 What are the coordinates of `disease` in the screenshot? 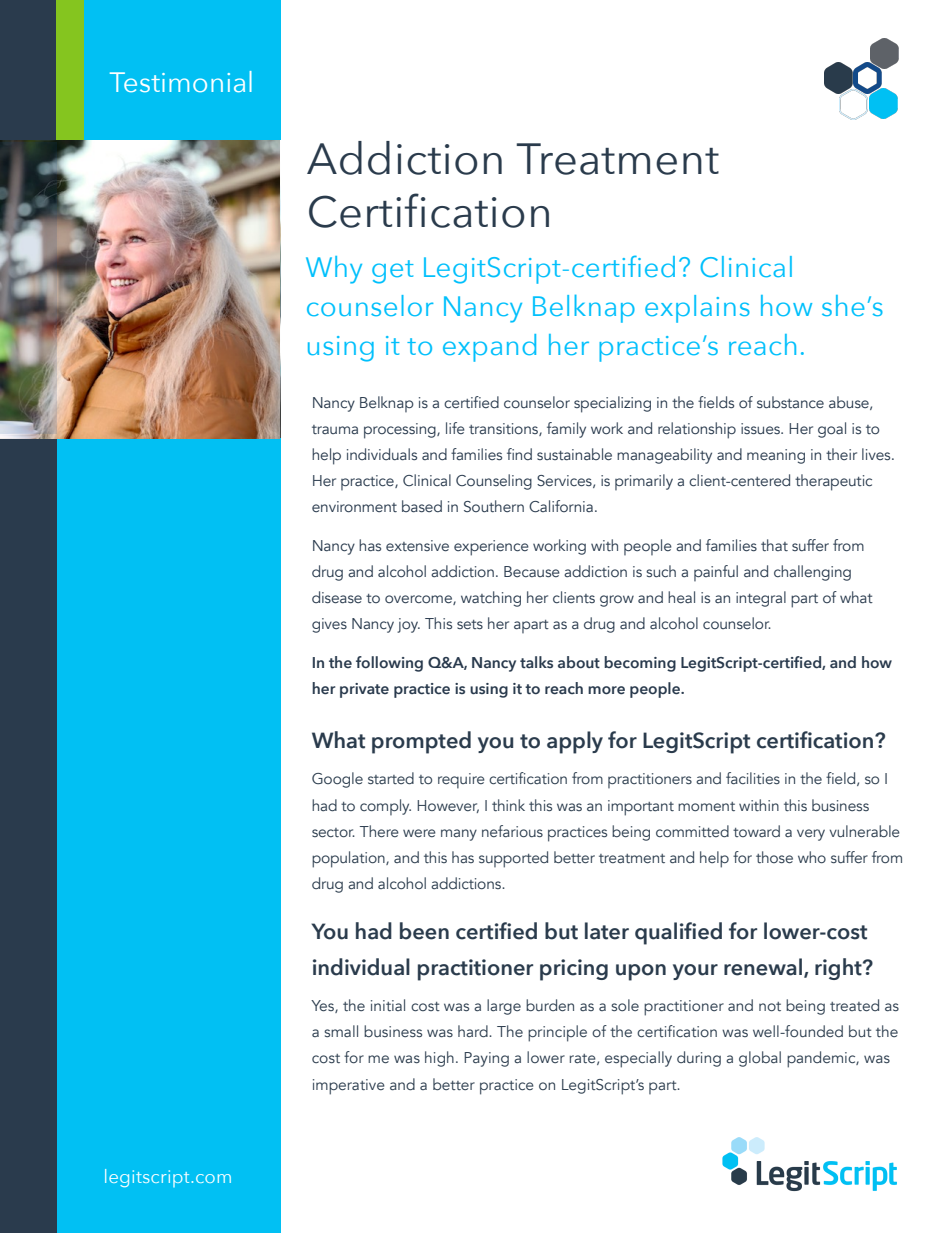 It's located at (337, 597).
